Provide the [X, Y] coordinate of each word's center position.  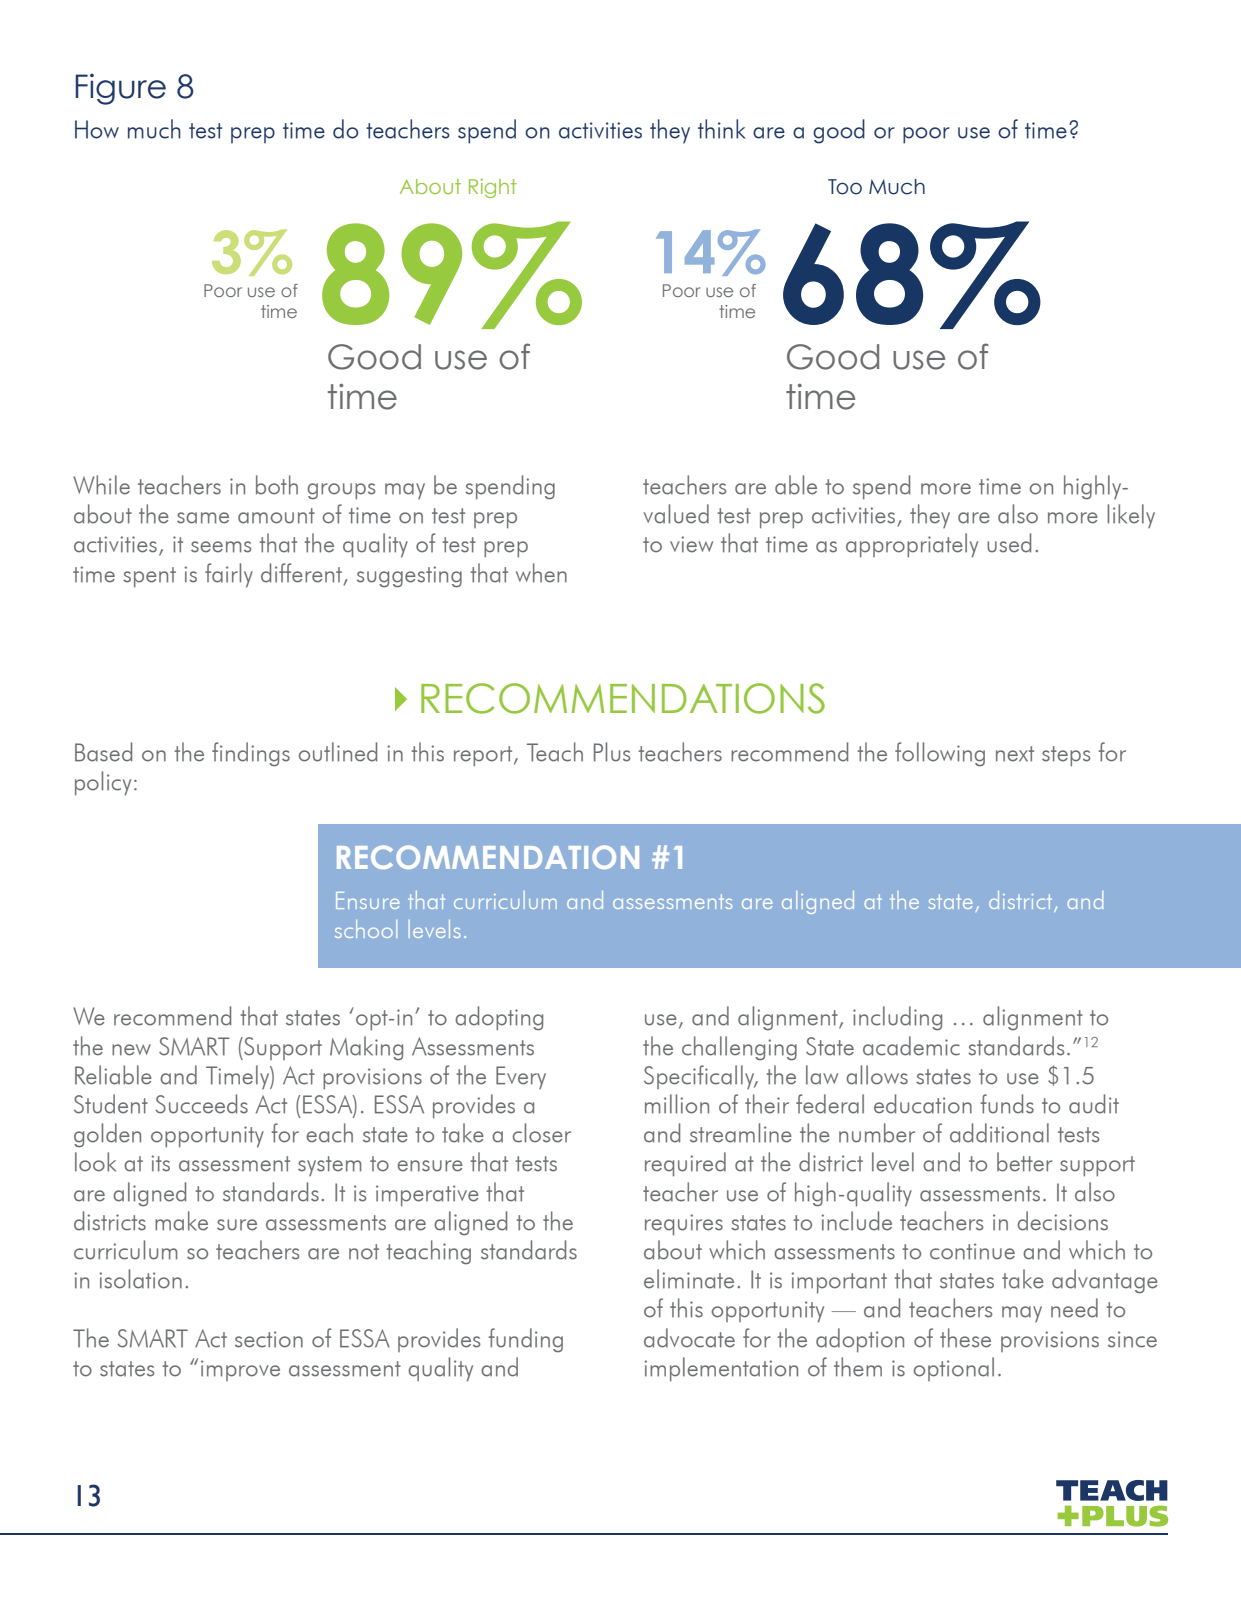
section [269, 1339]
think [721, 129]
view [691, 544]
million [677, 1104]
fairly [229, 575]
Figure [120, 89]
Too [845, 187]
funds [1007, 1104]
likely [1131, 516]
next [1015, 754]
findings [251, 754]
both [277, 485]
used [1009, 543]
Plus [612, 752]
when [541, 573]
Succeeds [201, 1104]
